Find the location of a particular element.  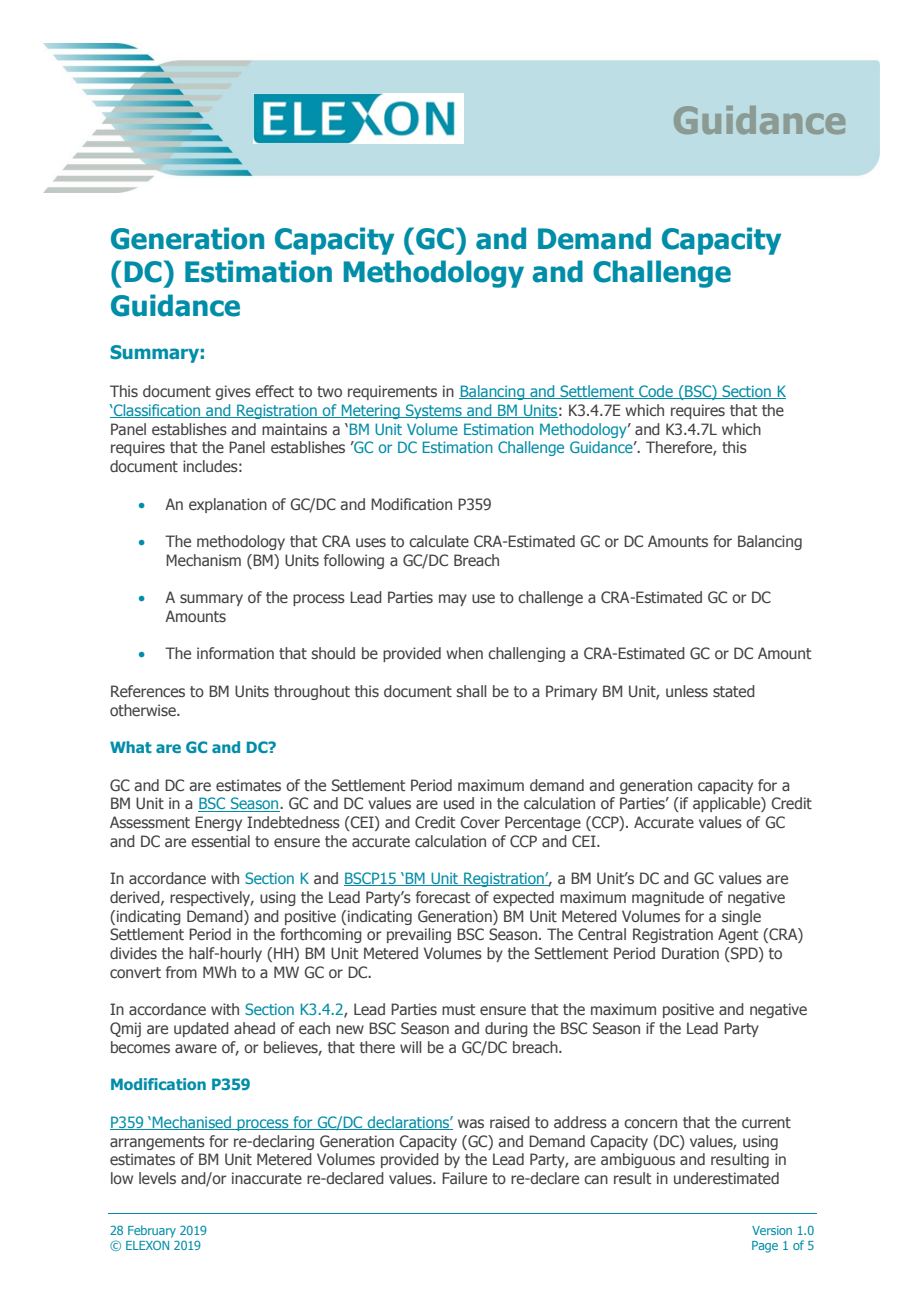

used is located at coordinates (459, 803).
